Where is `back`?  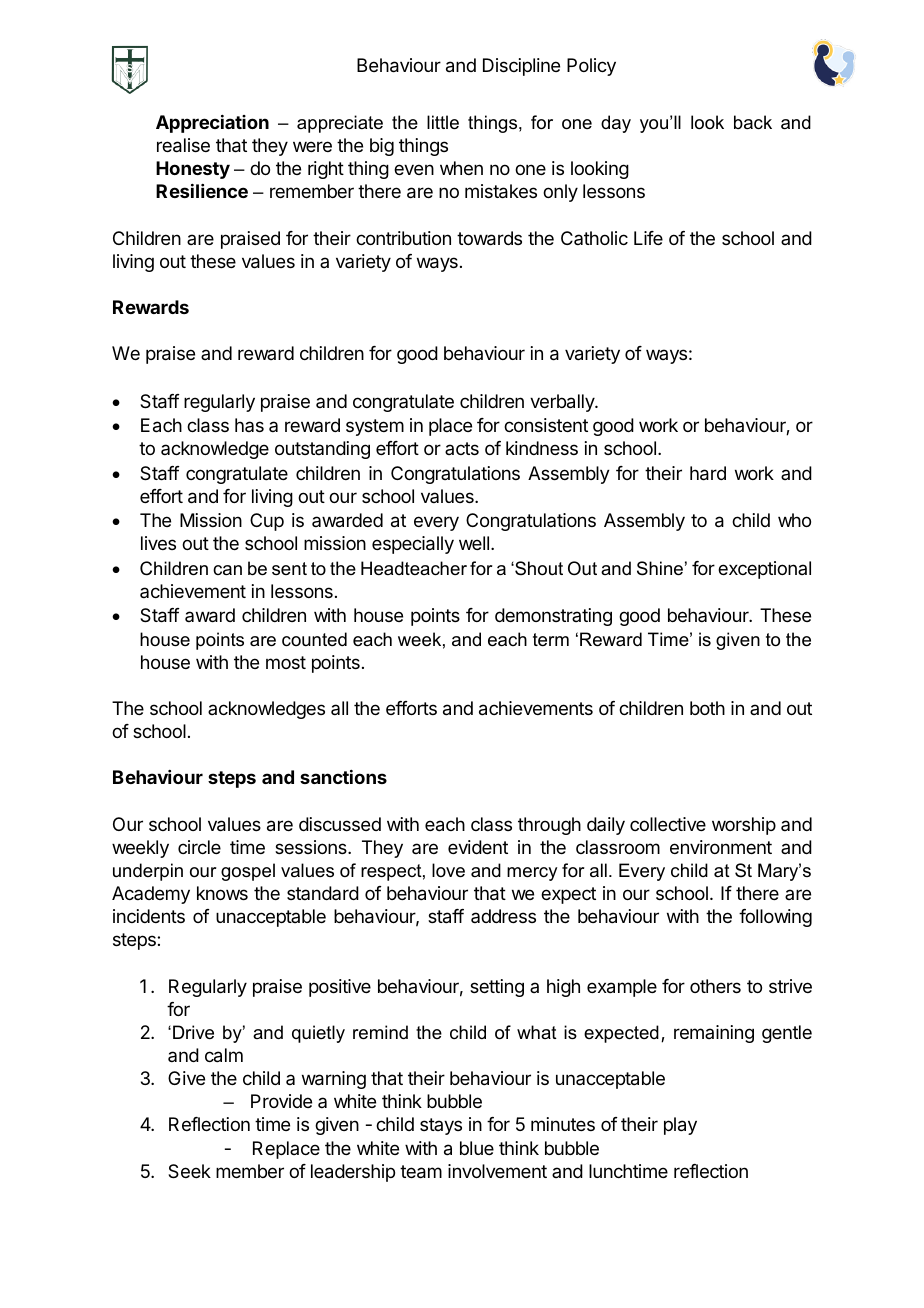 back is located at coordinates (753, 122).
